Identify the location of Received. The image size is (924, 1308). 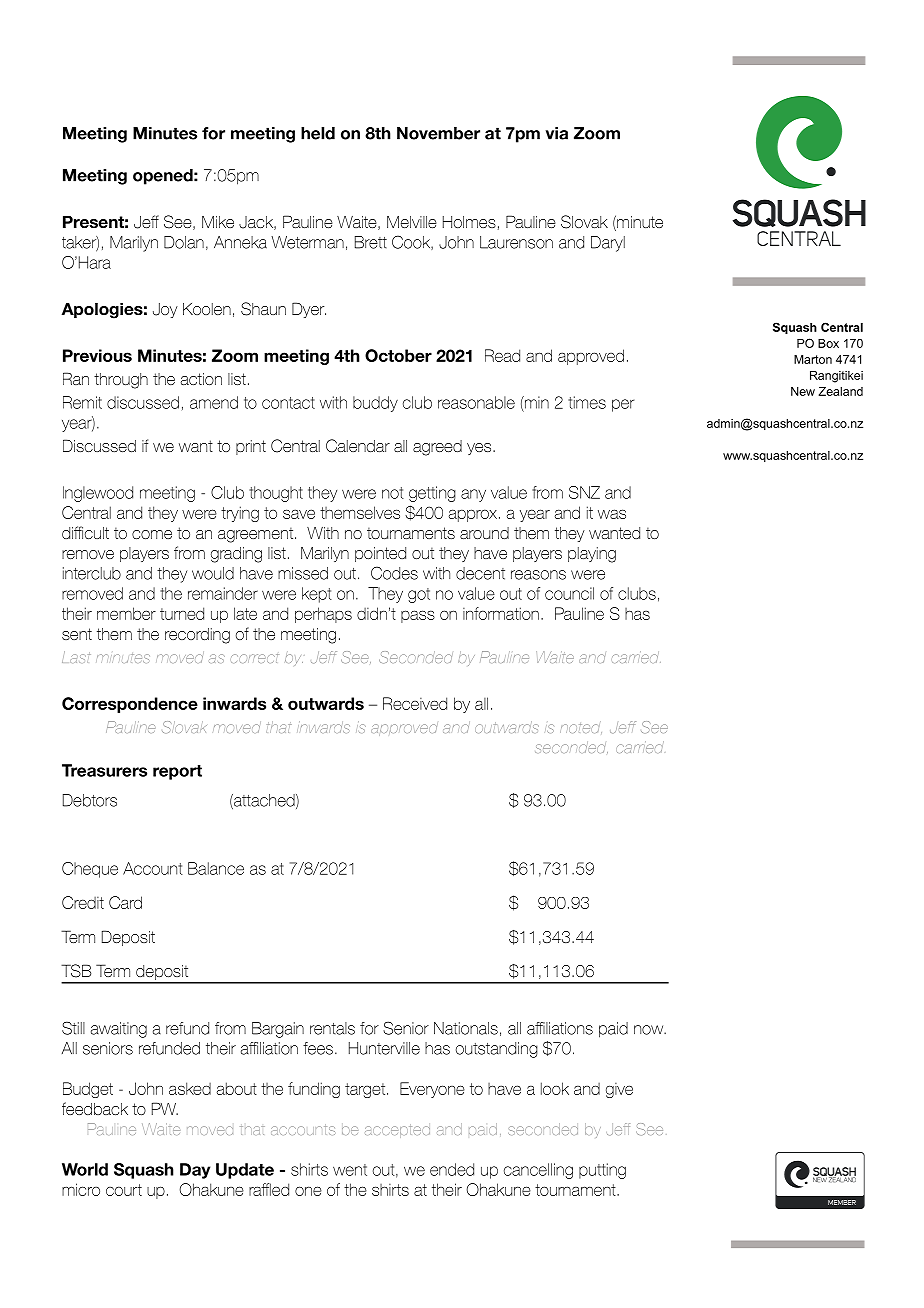
(415, 703).
